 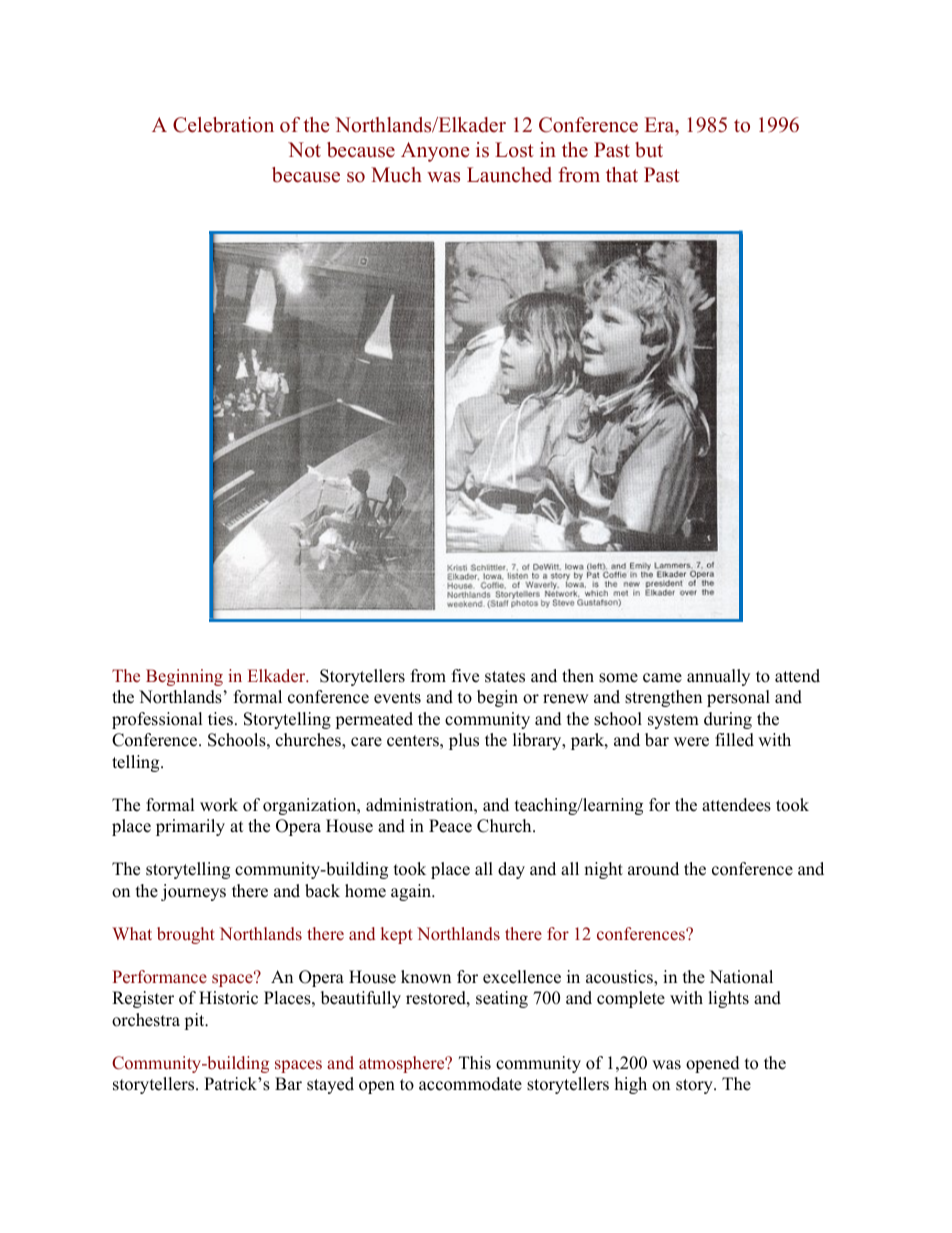 What do you see at coordinates (465, 676) in the image?
I see `five` at bounding box center [465, 676].
